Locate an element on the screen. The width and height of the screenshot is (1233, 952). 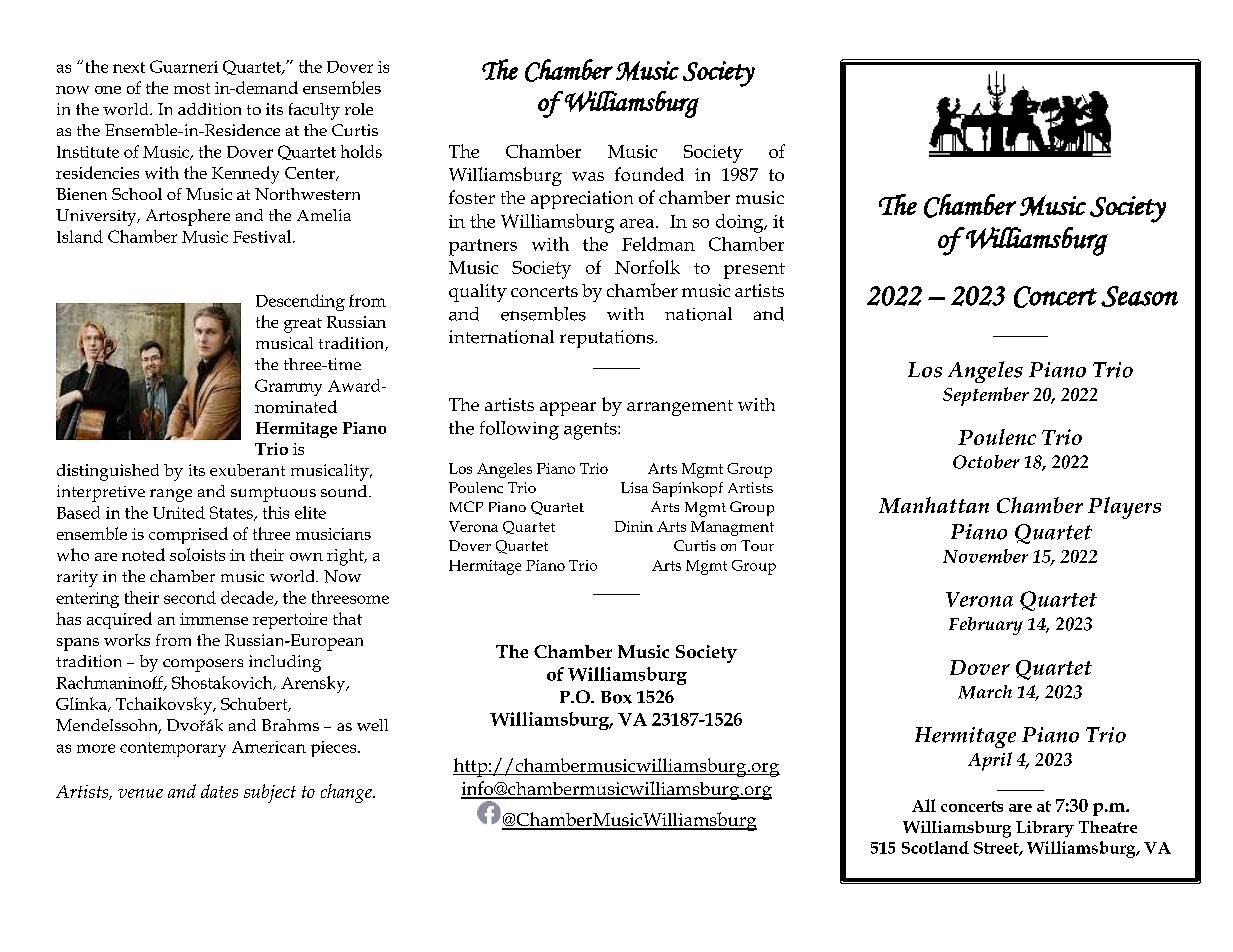
February is located at coordinates (986, 626).
